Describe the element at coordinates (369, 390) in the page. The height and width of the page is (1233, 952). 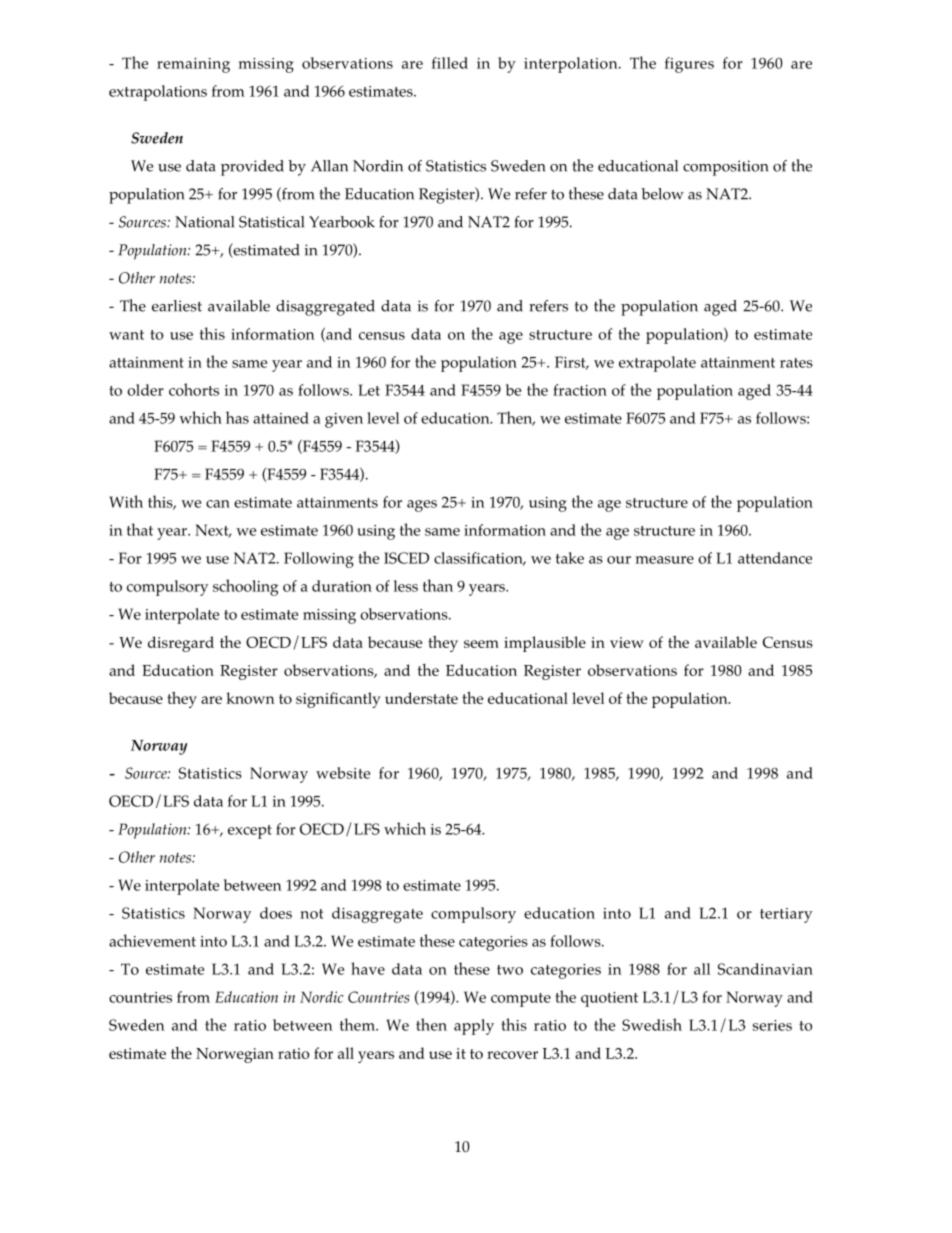
I see `Let` at that location.
